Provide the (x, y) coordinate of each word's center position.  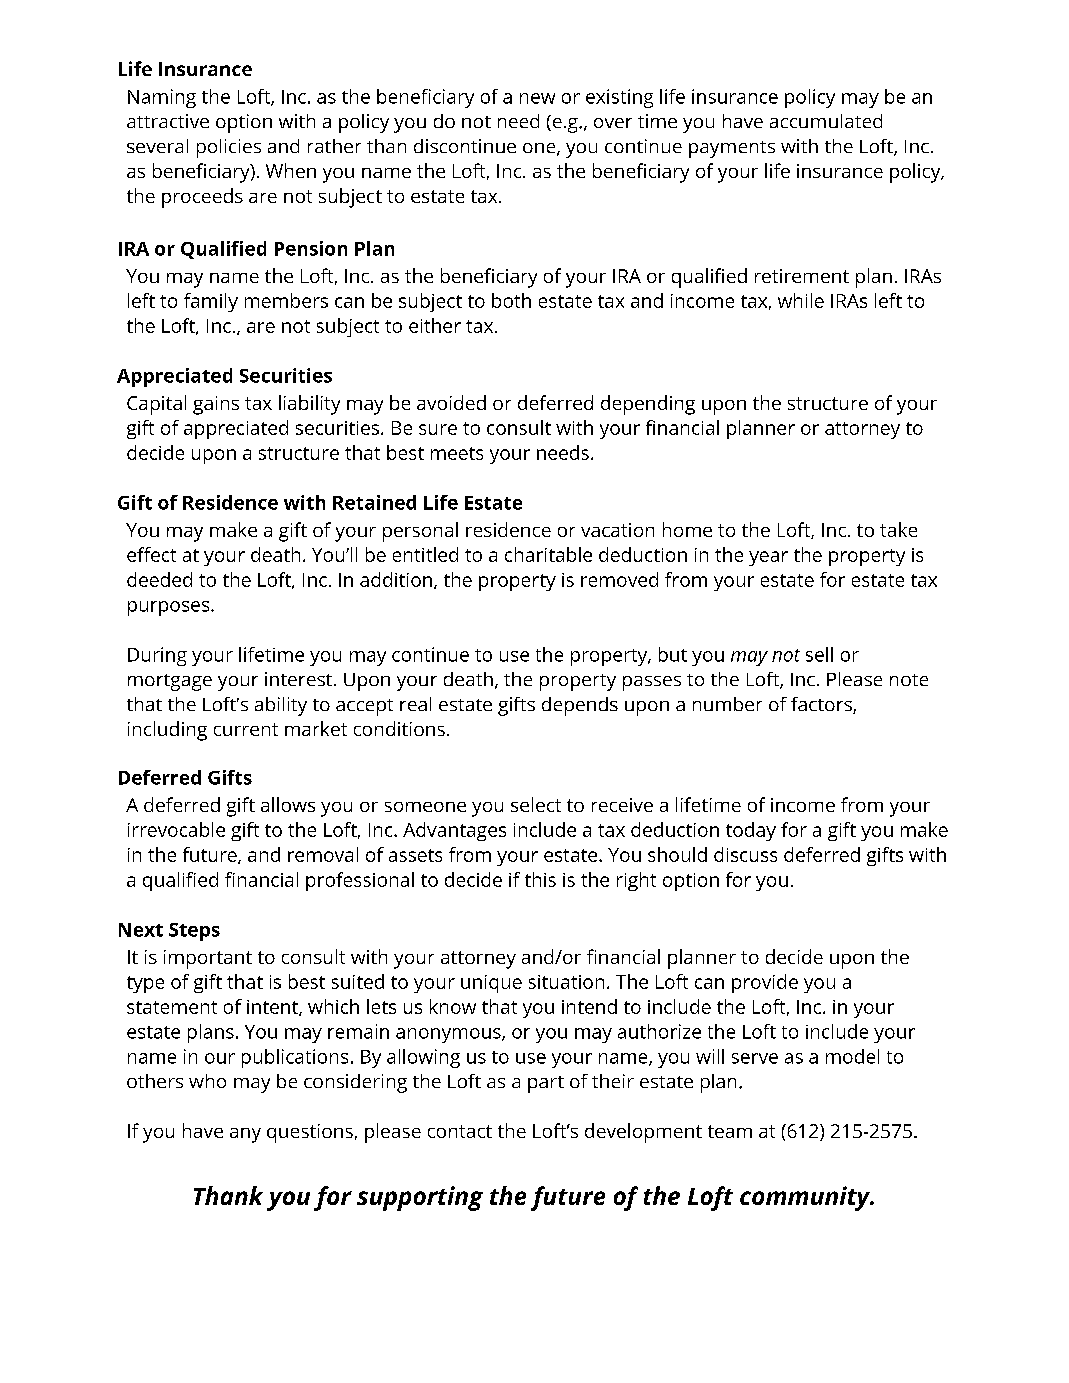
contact (460, 1131)
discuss (745, 854)
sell (819, 654)
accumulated (826, 121)
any (245, 1135)
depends (580, 706)
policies (229, 148)
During (157, 656)
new (537, 98)
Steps (194, 932)
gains (216, 405)
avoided (451, 402)
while (801, 300)
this (540, 879)
